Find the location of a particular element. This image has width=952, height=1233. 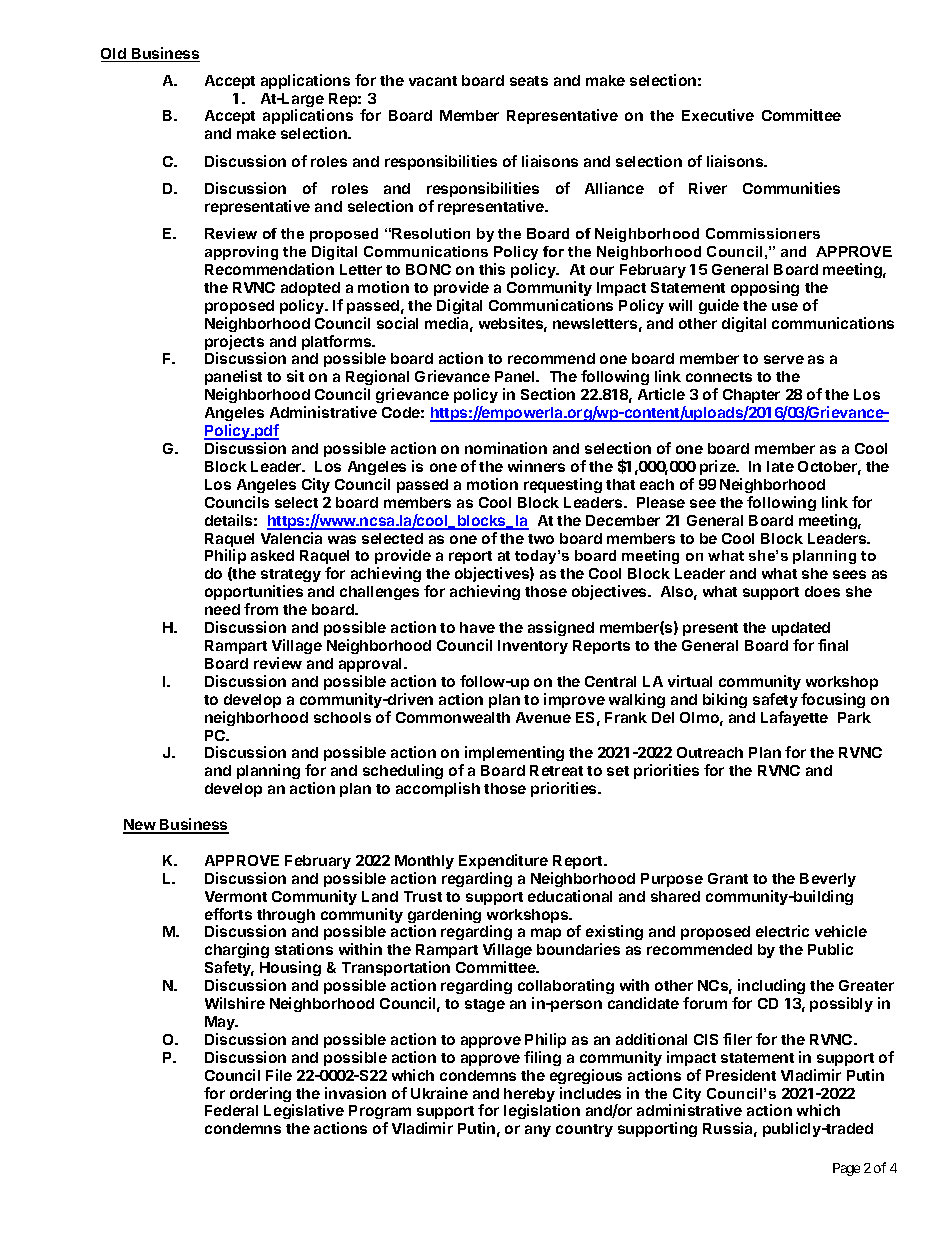

serve is located at coordinates (784, 359).
